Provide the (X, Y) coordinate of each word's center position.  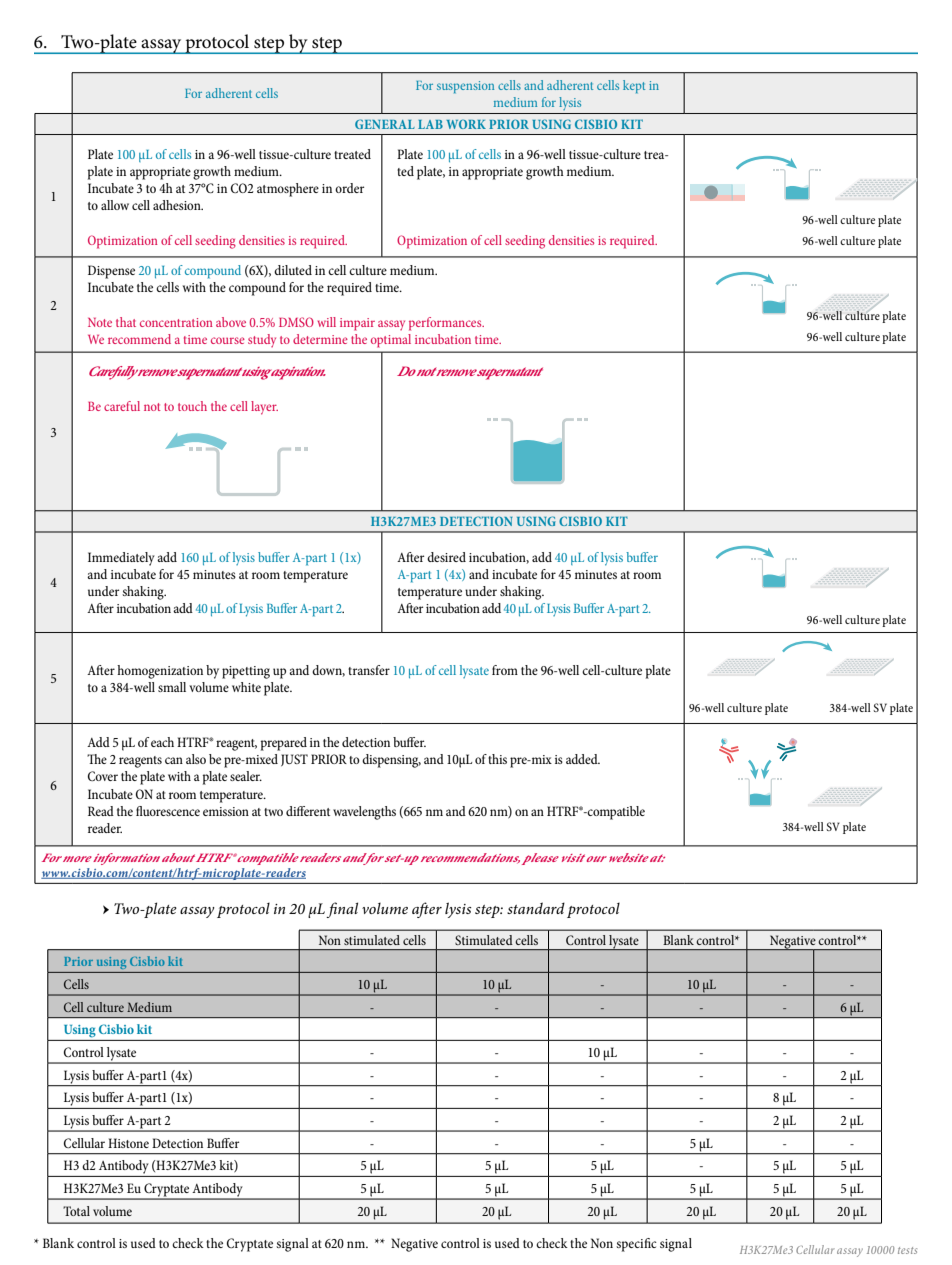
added (583, 759)
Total (76, 1211)
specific (636, 1245)
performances (446, 324)
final (342, 910)
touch (192, 406)
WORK (466, 124)
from (505, 670)
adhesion (178, 205)
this (497, 759)
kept (634, 86)
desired (446, 557)
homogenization (160, 672)
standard (536, 908)
